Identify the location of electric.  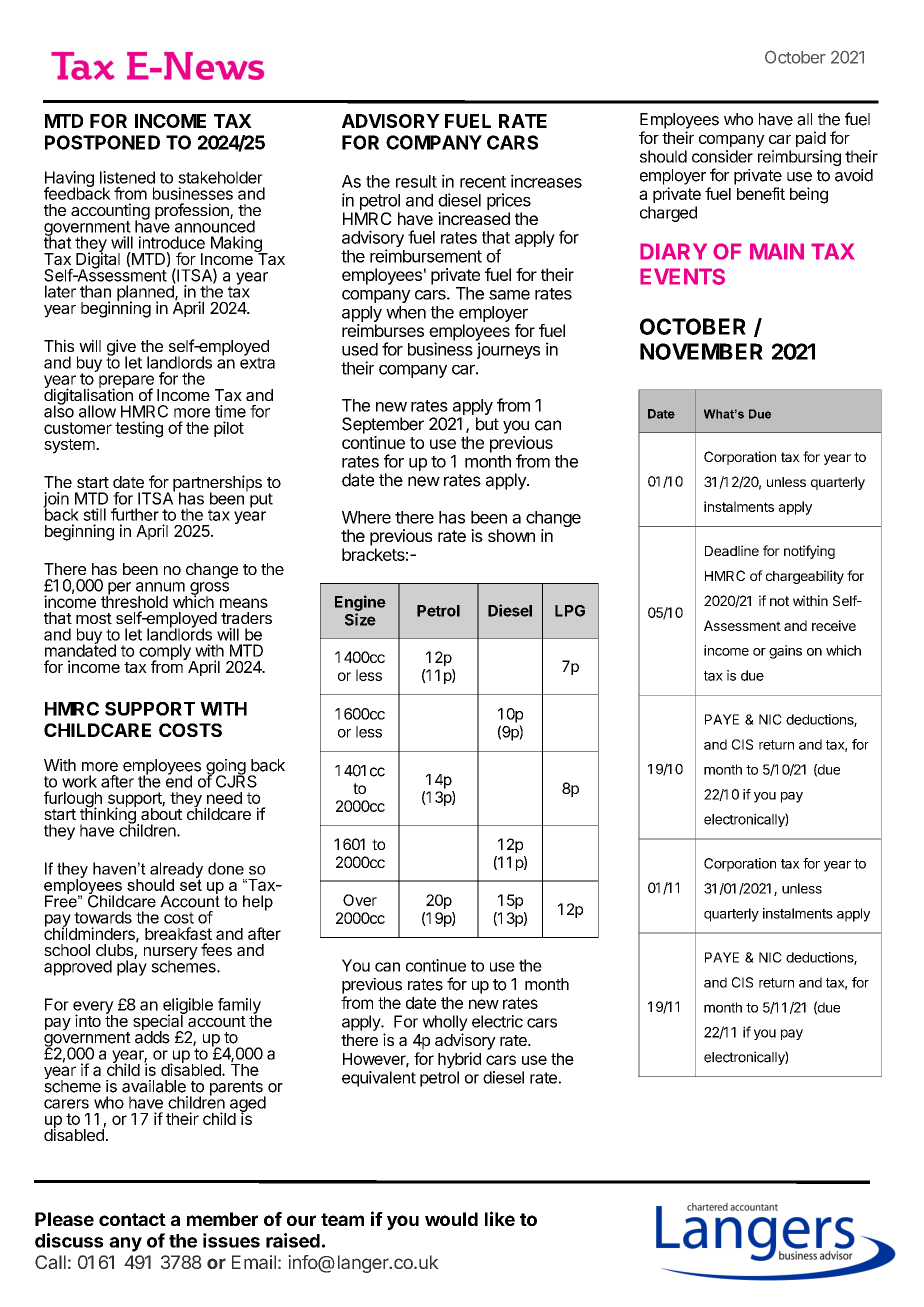
(497, 1021).
